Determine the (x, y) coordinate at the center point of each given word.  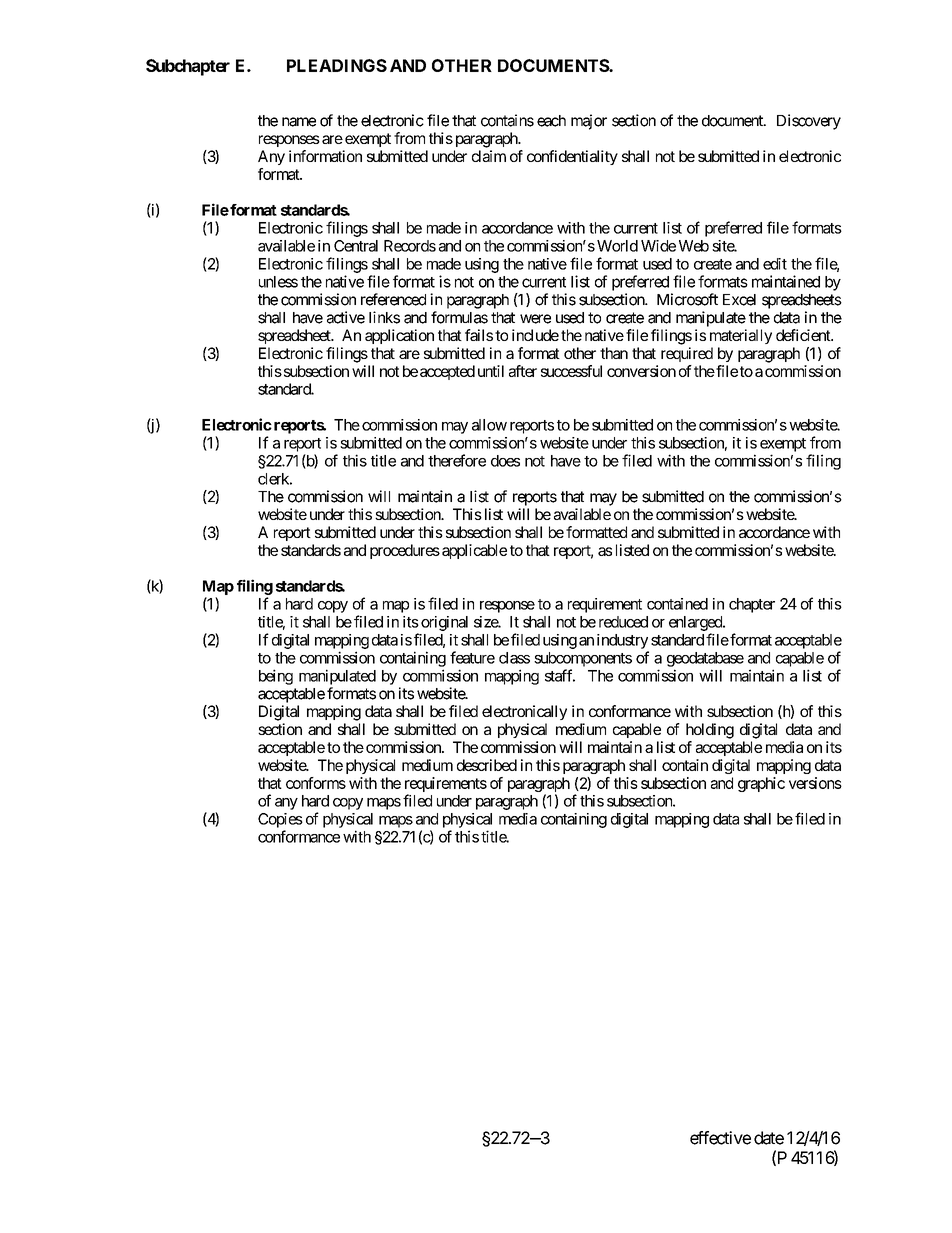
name (299, 122)
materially (741, 336)
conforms (316, 783)
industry (622, 641)
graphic (761, 784)
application (399, 336)
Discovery (809, 122)
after (523, 371)
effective (720, 1138)
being (276, 677)
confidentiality (572, 157)
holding (710, 731)
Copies (280, 820)
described (487, 765)
